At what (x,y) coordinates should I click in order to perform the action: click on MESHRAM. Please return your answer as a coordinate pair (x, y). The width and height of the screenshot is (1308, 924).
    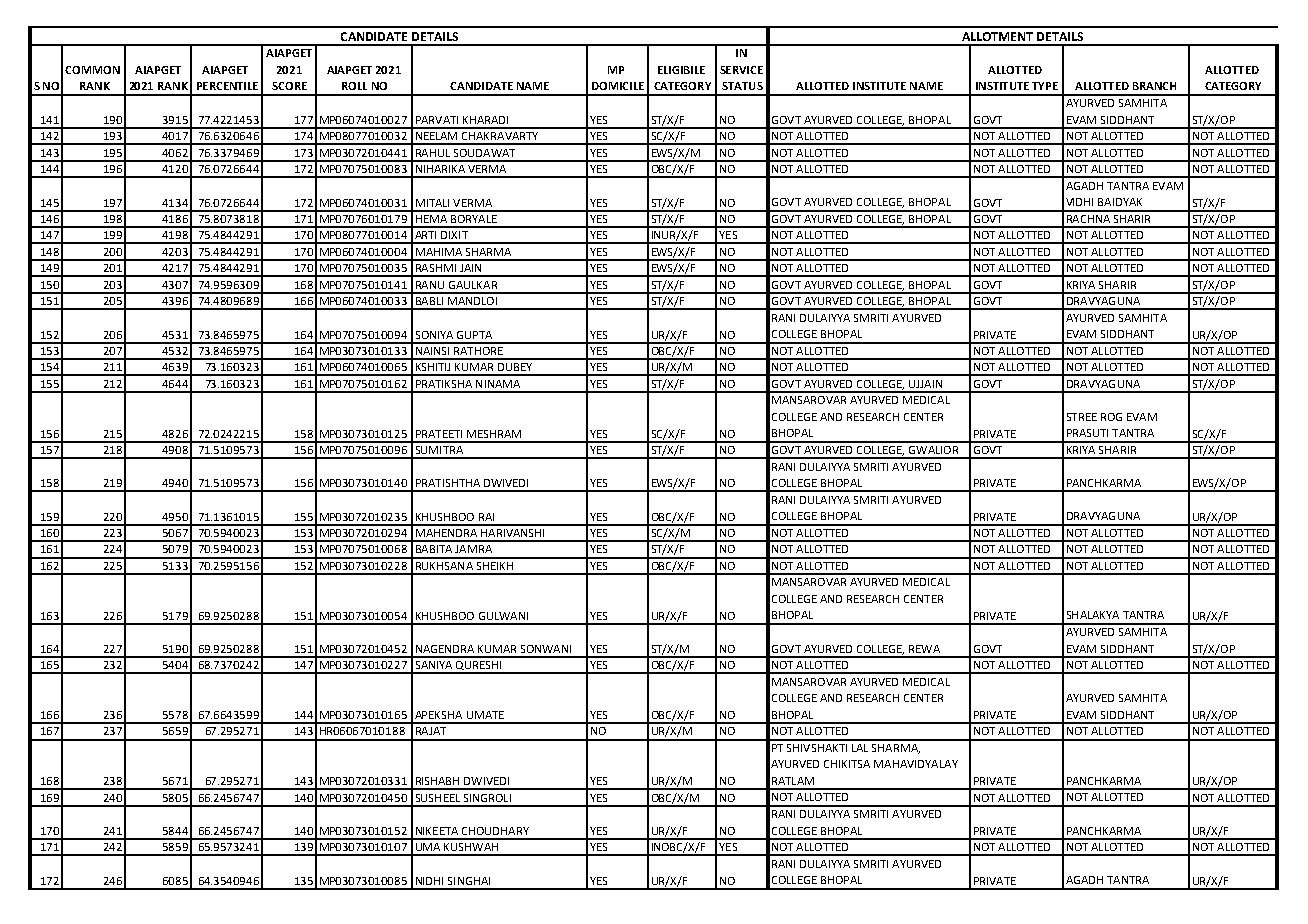
    Looking at the image, I should click on (494, 434).
